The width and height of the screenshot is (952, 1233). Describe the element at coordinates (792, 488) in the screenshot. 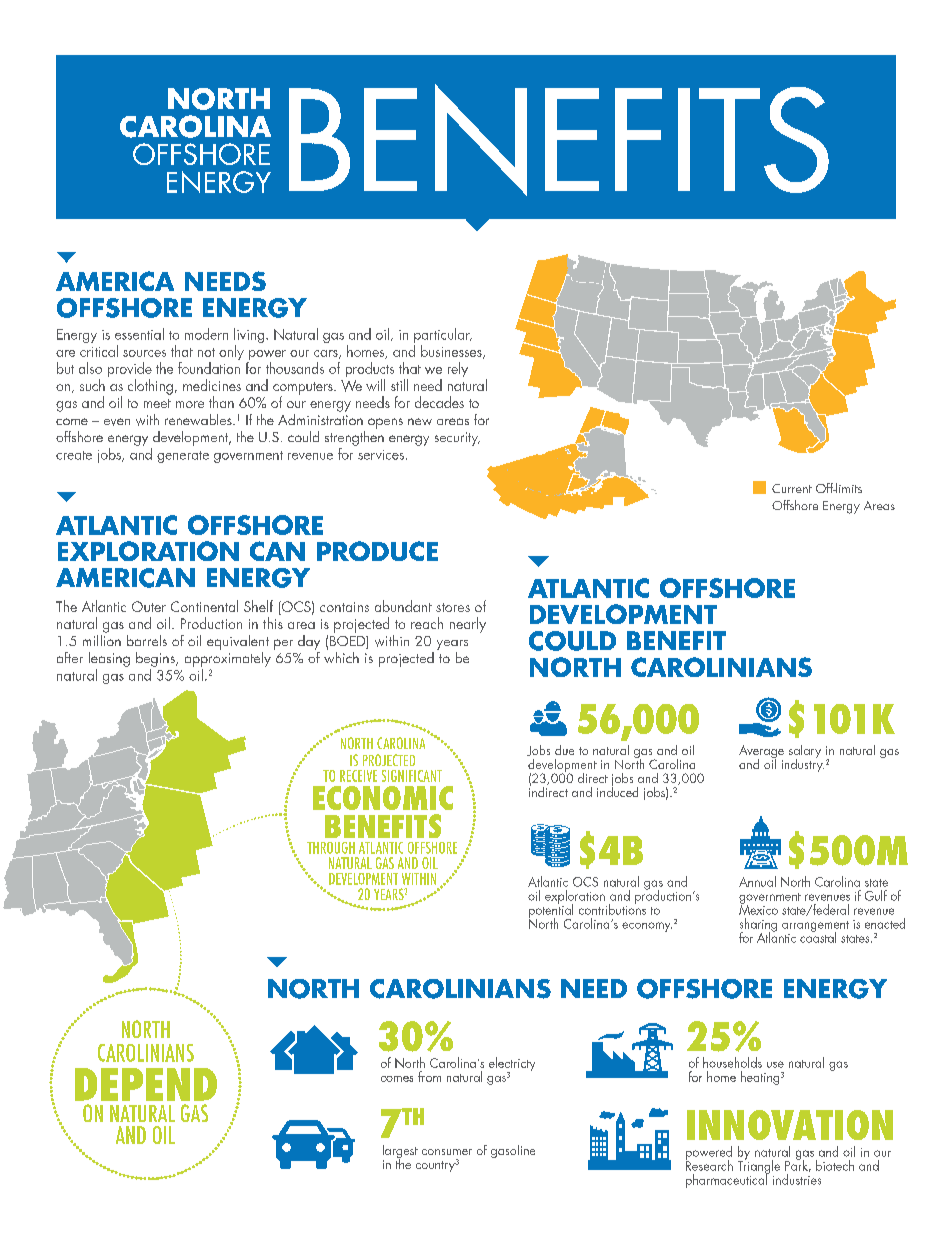

I see `Current` at that location.
